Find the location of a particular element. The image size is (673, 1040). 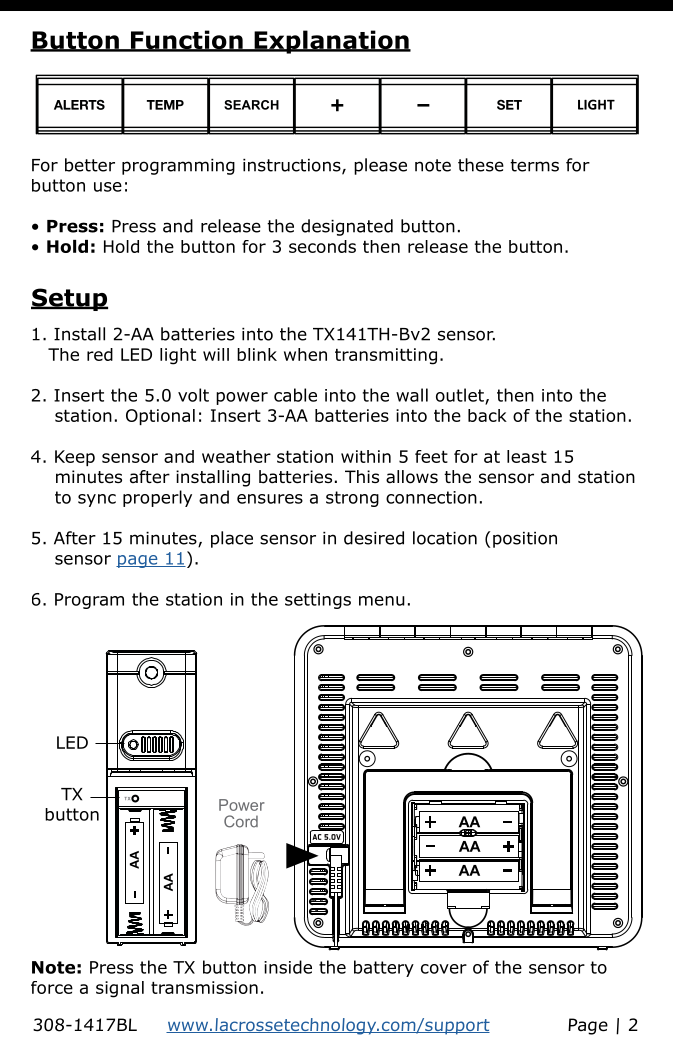

these is located at coordinates (481, 165).
